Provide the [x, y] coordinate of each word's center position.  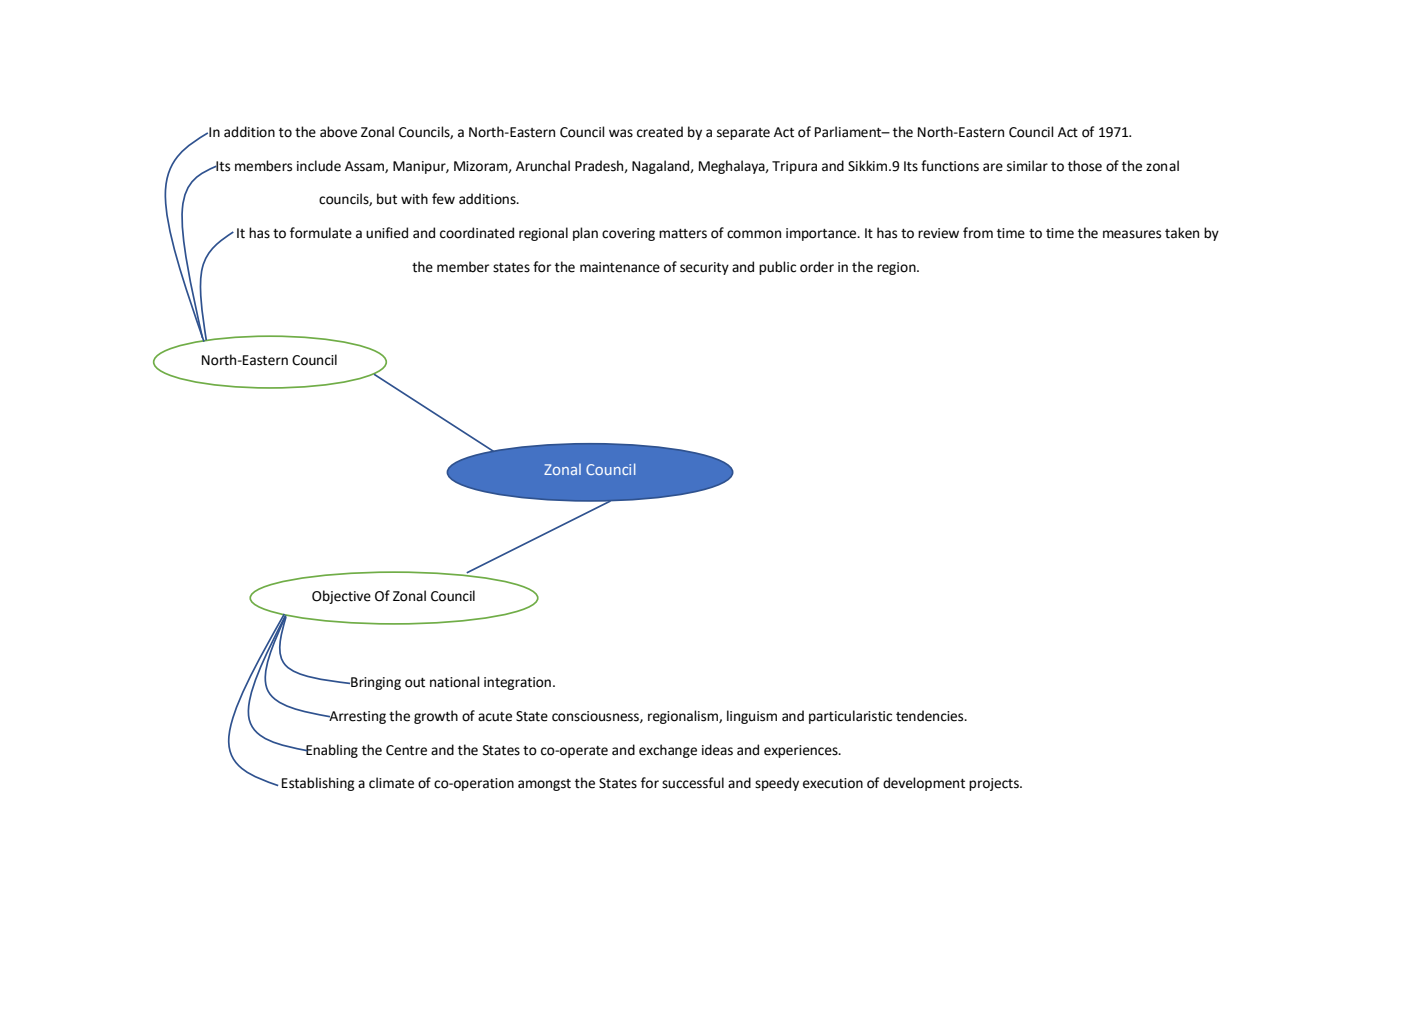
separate [743, 134]
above [338, 132]
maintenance [620, 267]
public [777, 268]
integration [517, 683]
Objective [341, 597]
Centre [406, 750]
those [1085, 166]
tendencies [931, 716]
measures [1132, 234]
